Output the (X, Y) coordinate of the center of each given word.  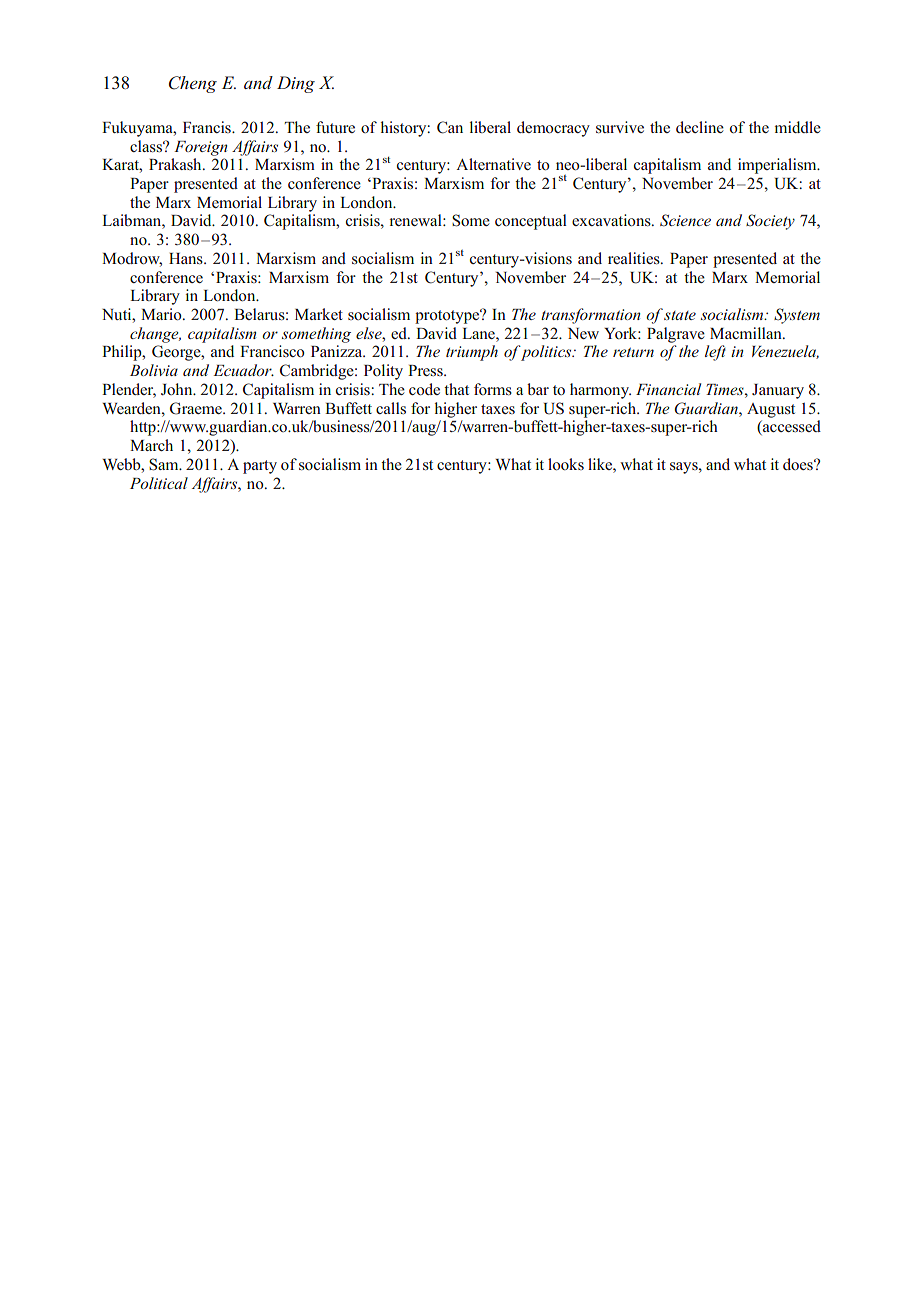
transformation (591, 316)
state (679, 314)
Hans (187, 258)
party (260, 467)
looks (566, 464)
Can (450, 127)
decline (700, 127)
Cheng (193, 84)
